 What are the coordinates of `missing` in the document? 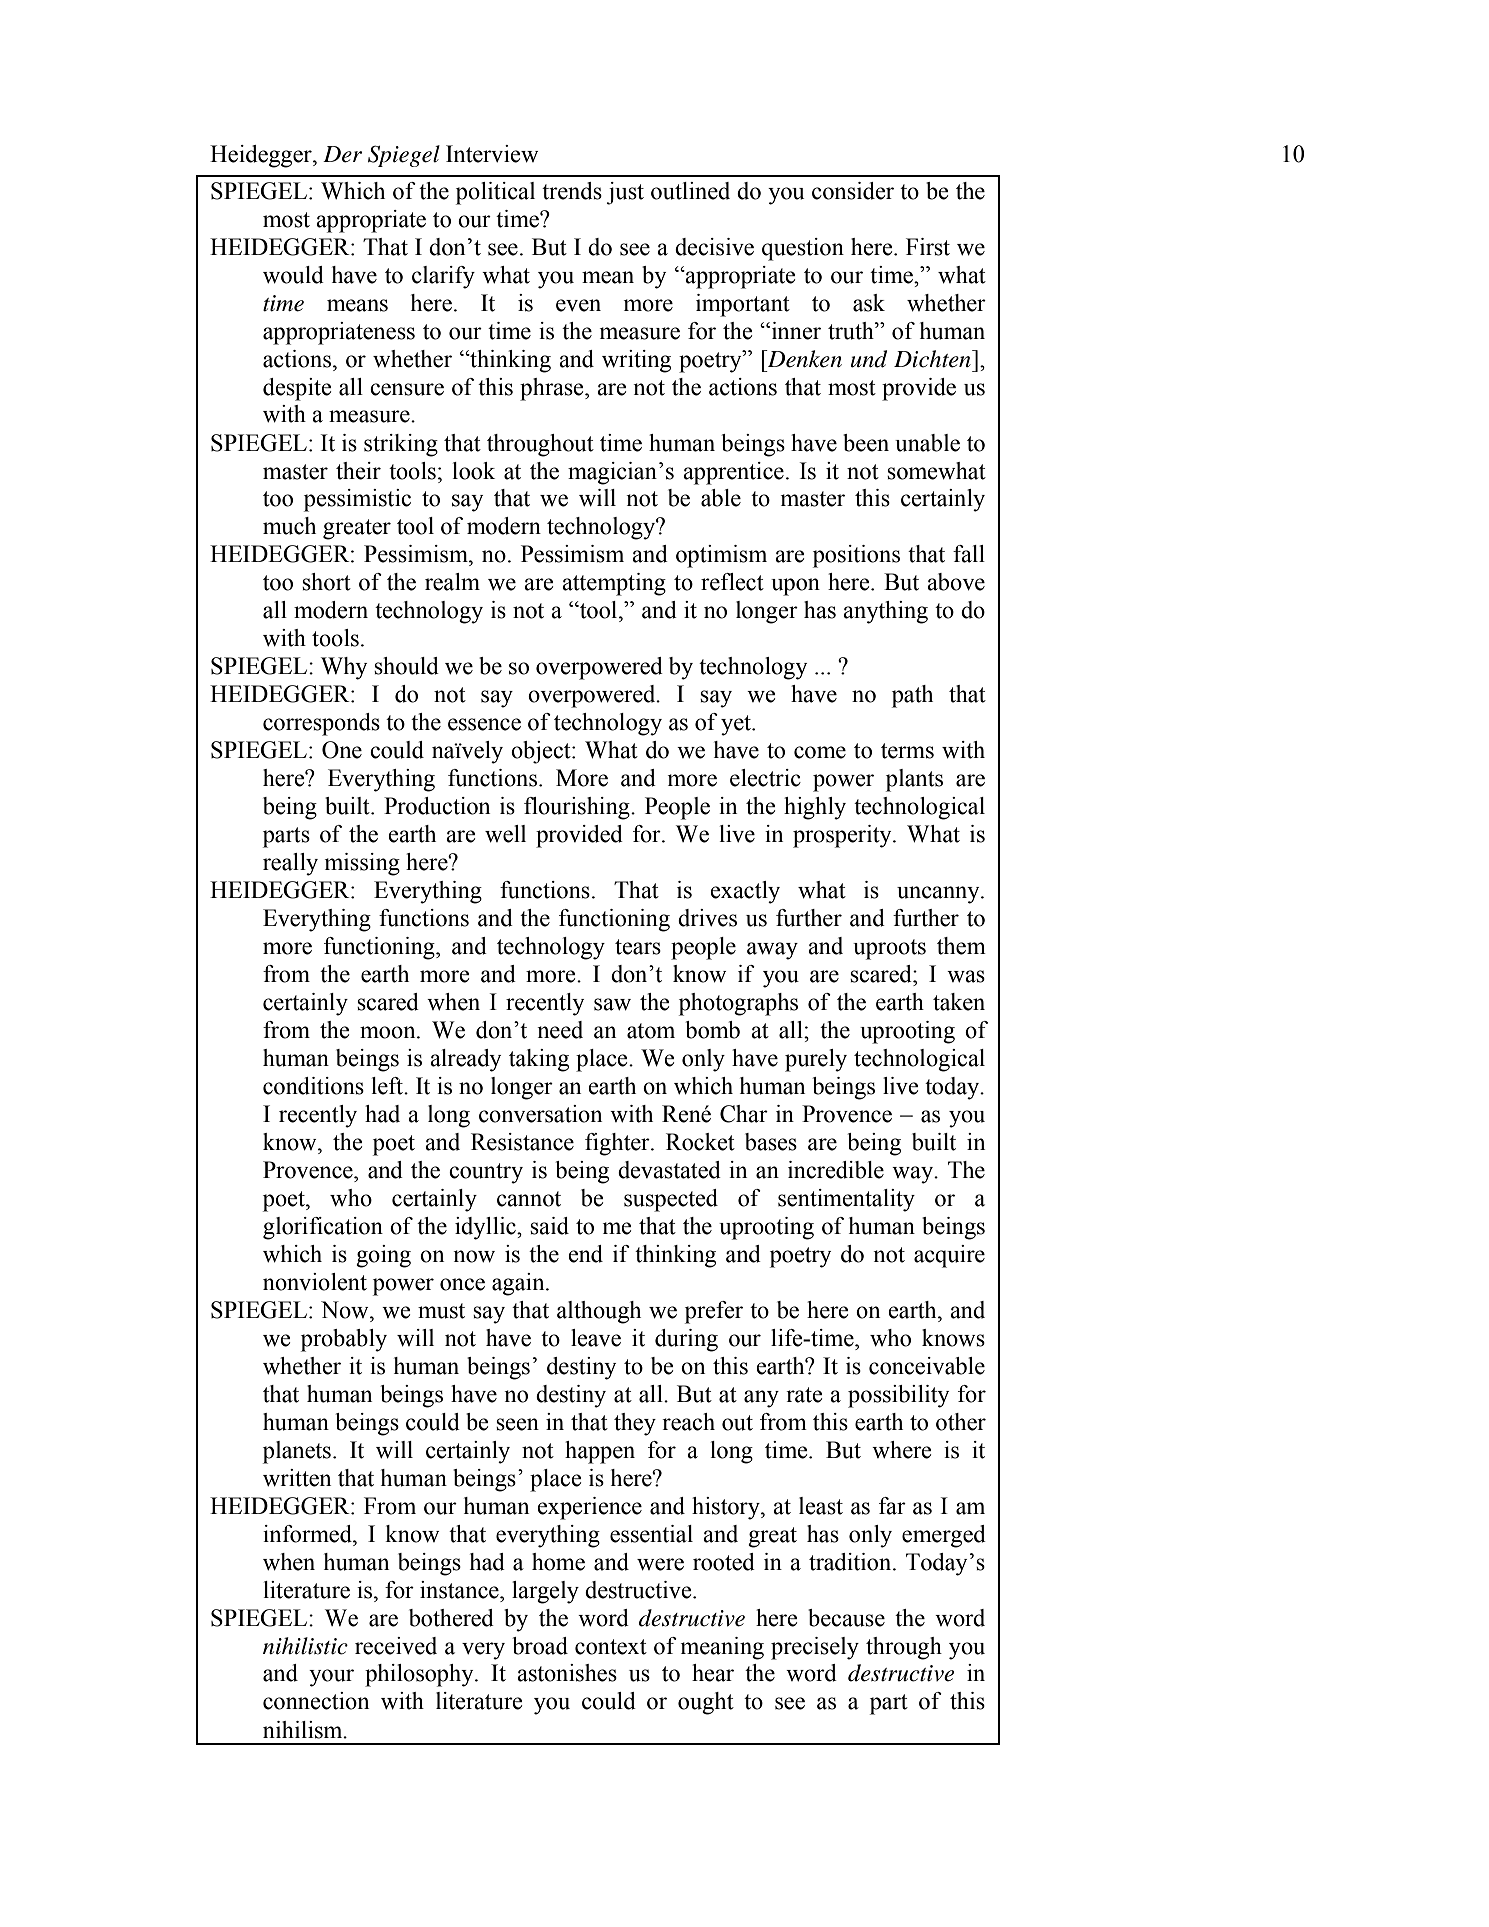 It's located at (362, 864).
